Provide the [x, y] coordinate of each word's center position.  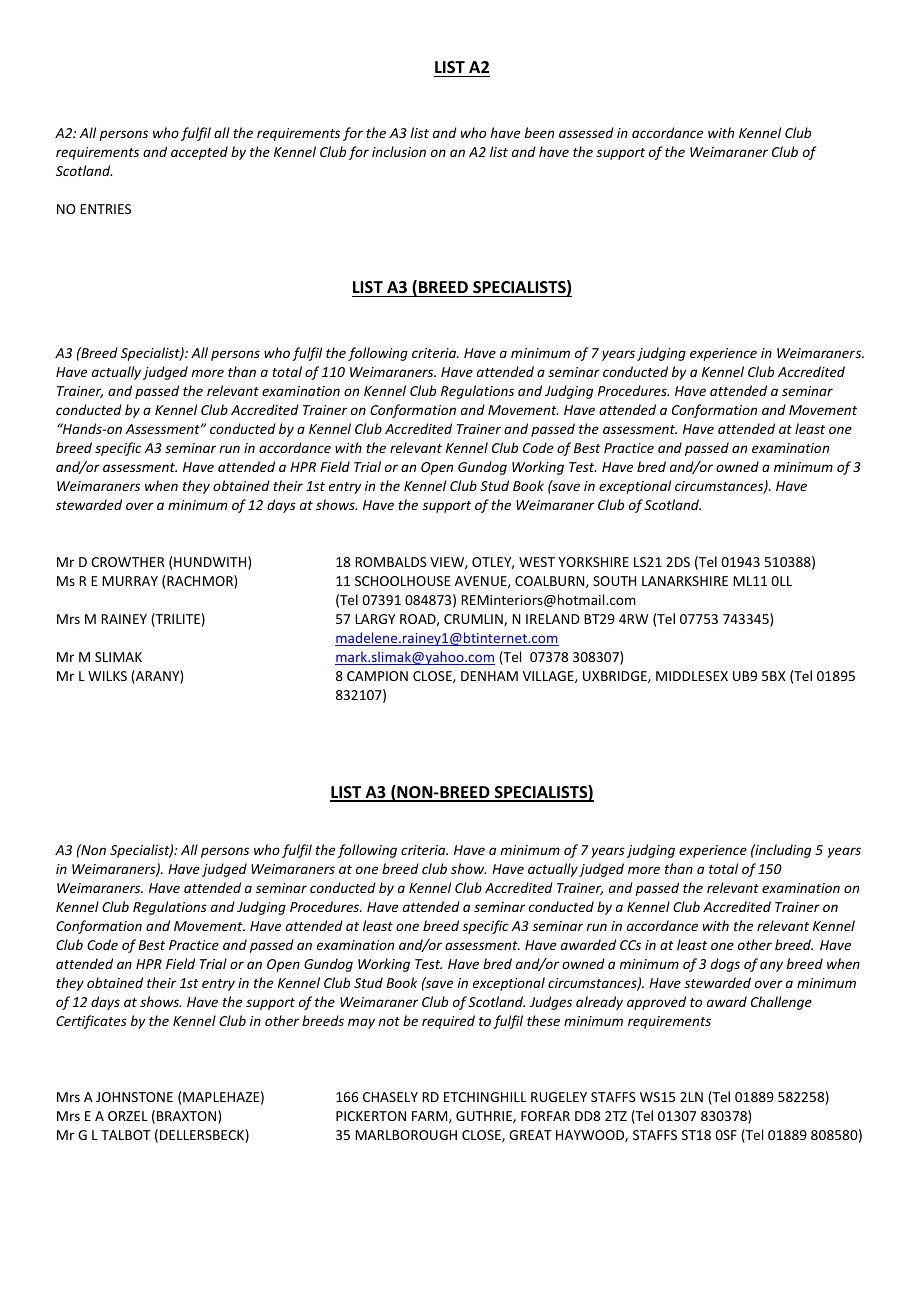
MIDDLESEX [692, 676]
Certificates [91, 1022]
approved [656, 1003]
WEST [537, 562]
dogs [725, 965]
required [448, 1022]
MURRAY [130, 581]
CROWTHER [128, 562]
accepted [199, 153]
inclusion [399, 151]
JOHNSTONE [134, 1097]
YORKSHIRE [593, 562]
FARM [431, 1117]
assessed [586, 132]
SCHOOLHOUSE [403, 581]
